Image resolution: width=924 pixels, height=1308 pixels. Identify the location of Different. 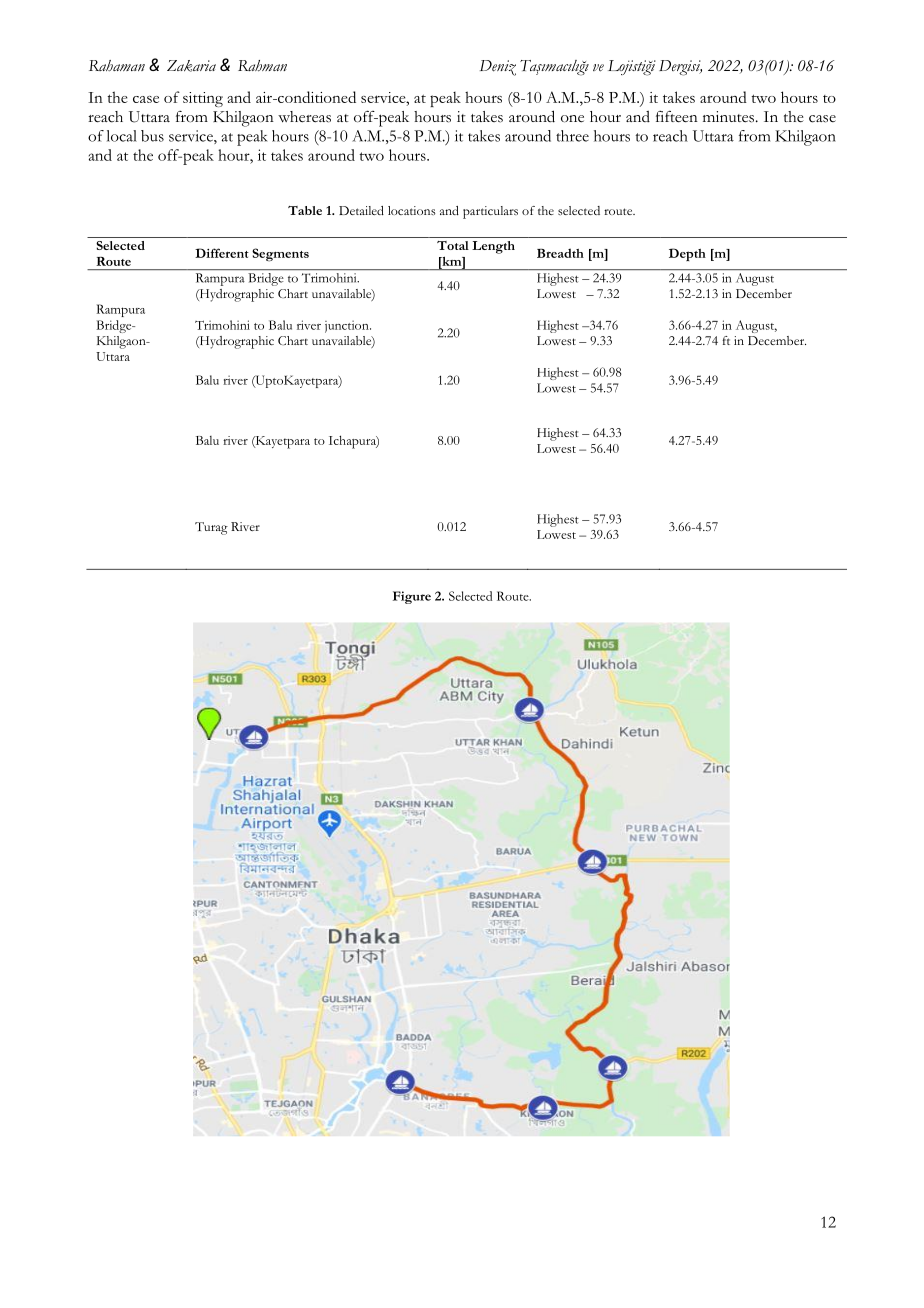
(222, 253).
